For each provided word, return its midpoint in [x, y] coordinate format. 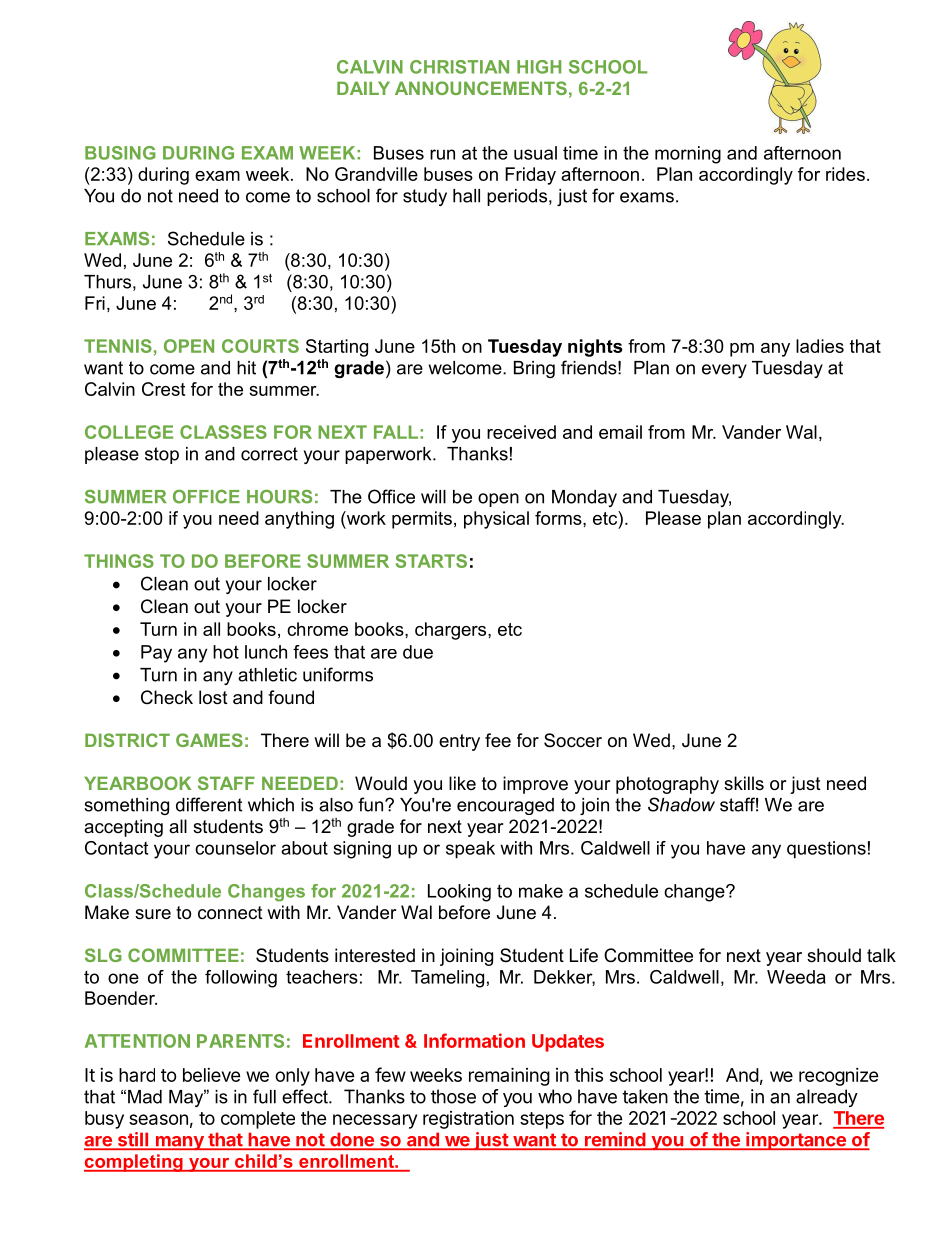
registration [468, 1120]
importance [796, 1141]
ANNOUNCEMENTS [481, 88]
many [179, 1143]
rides [845, 174]
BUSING [120, 153]
